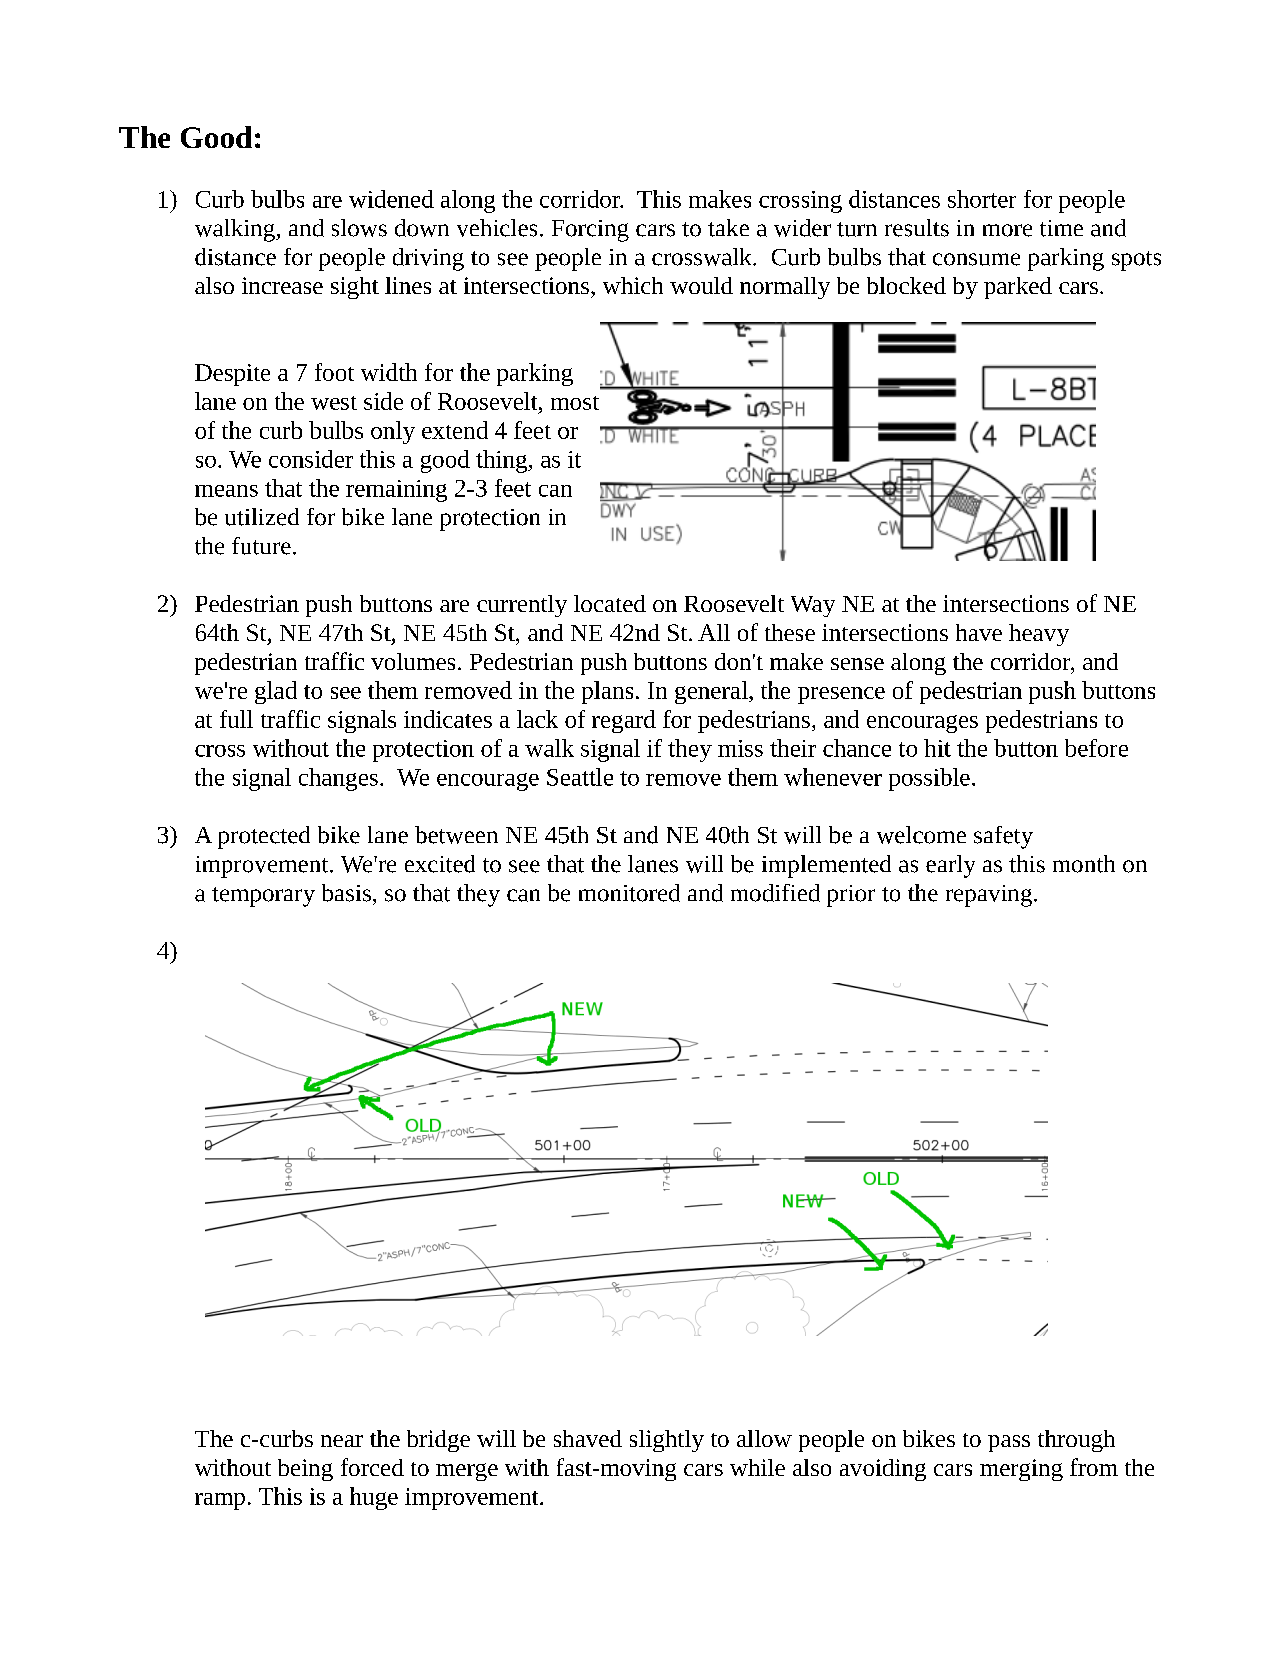 This page has width=1282, height=1659. Describe the element at coordinates (1039, 635) in the page. I see `heavy` at that location.
